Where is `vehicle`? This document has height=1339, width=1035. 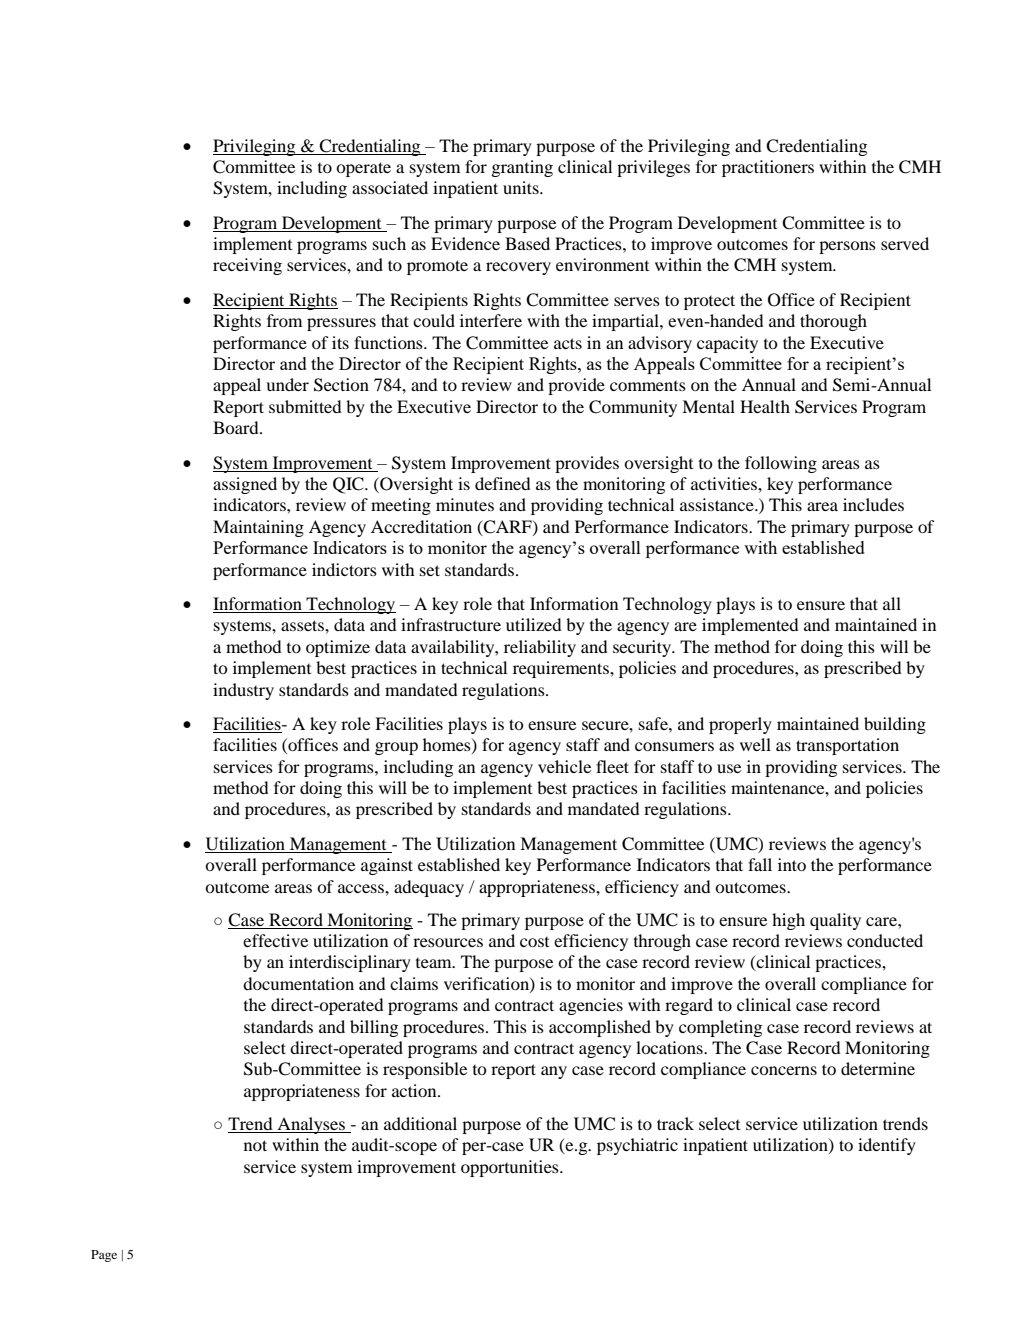
vehicle is located at coordinates (564, 766).
